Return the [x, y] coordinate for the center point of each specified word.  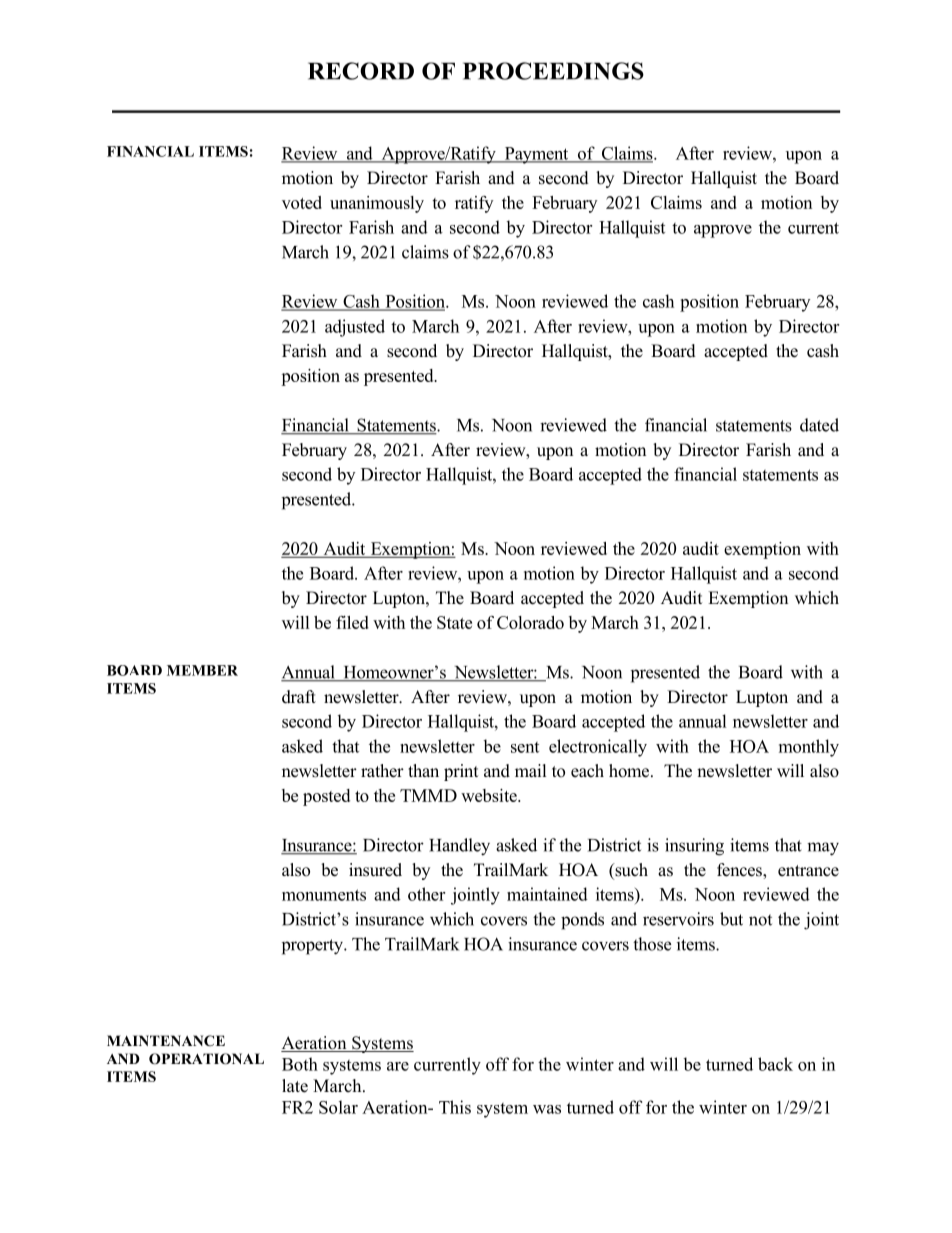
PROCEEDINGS [553, 71]
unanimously [377, 204]
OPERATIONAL [206, 1059]
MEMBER [202, 670]
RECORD [361, 71]
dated [819, 425]
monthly [809, 748]
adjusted [355, 328]
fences [740, 871]
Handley [459, 847]
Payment [536, 155]
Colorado [530, 622]
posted [326, 797]
